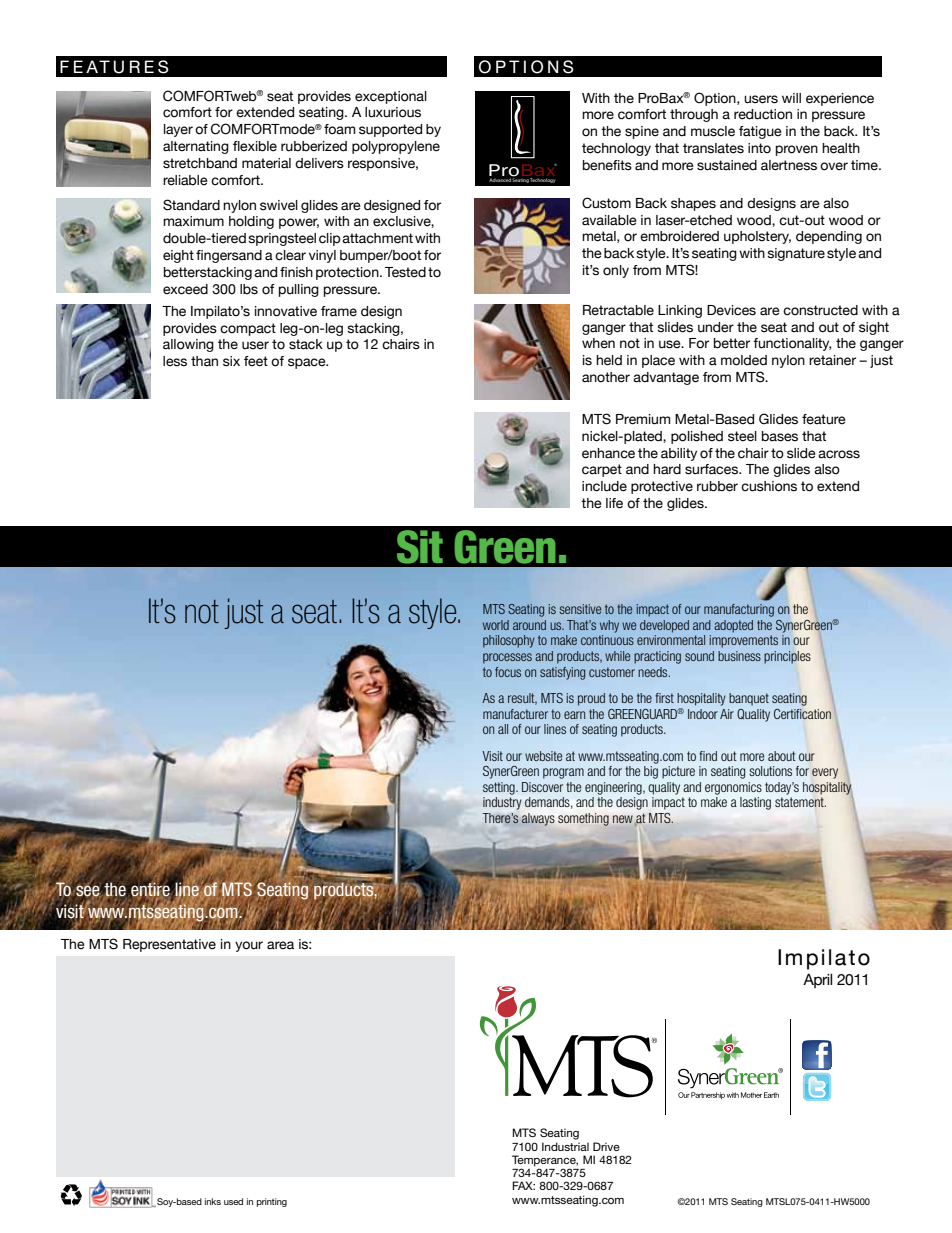 The image size is (952, 1233). Describe the element at coordinates (213, 1201) in the page. I see `inks` at that location.
